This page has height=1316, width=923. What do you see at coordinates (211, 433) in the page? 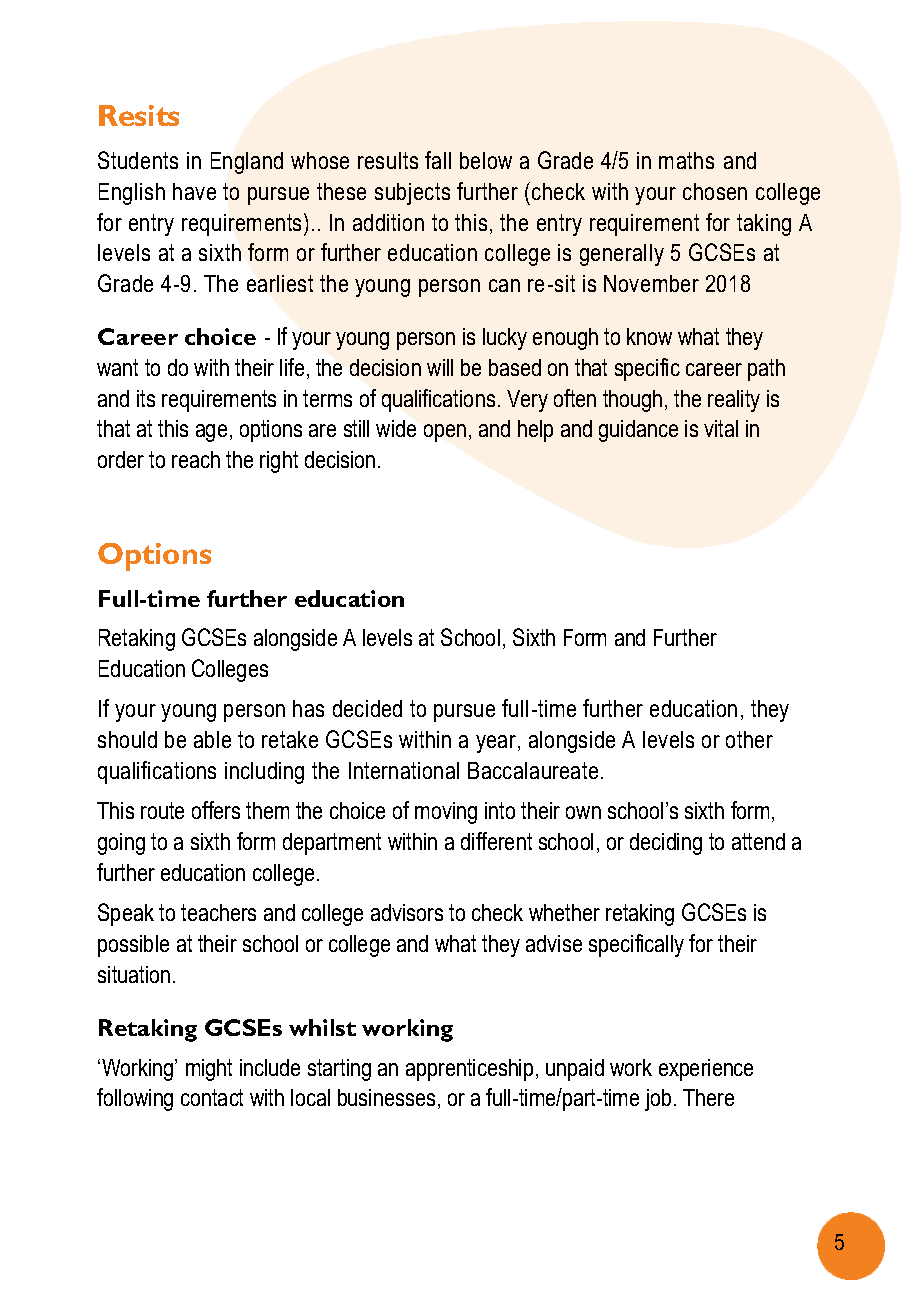
I see `age` at bounding box center [211, 433].
